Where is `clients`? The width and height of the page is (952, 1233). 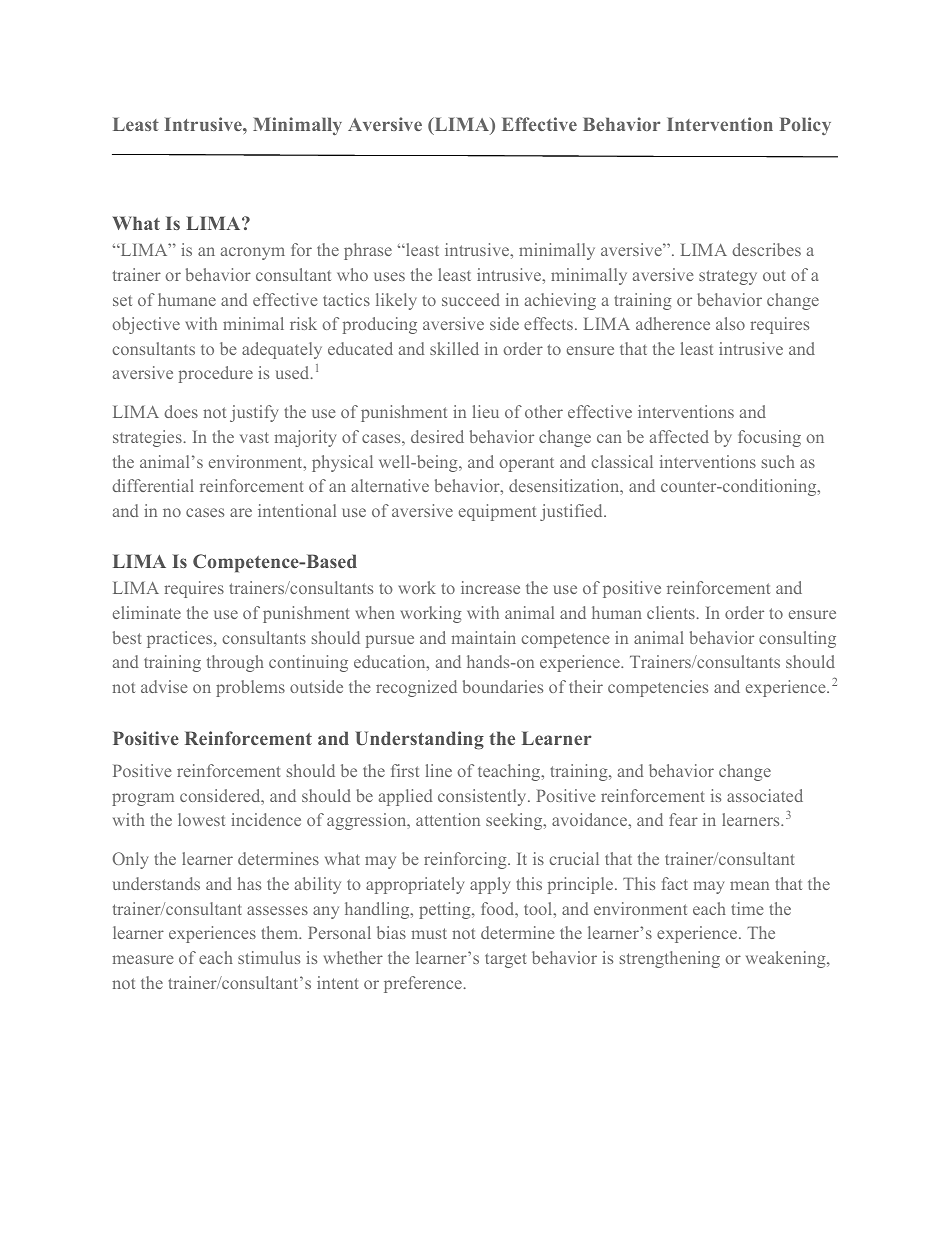 clients is located at coordinates (672, 612).
